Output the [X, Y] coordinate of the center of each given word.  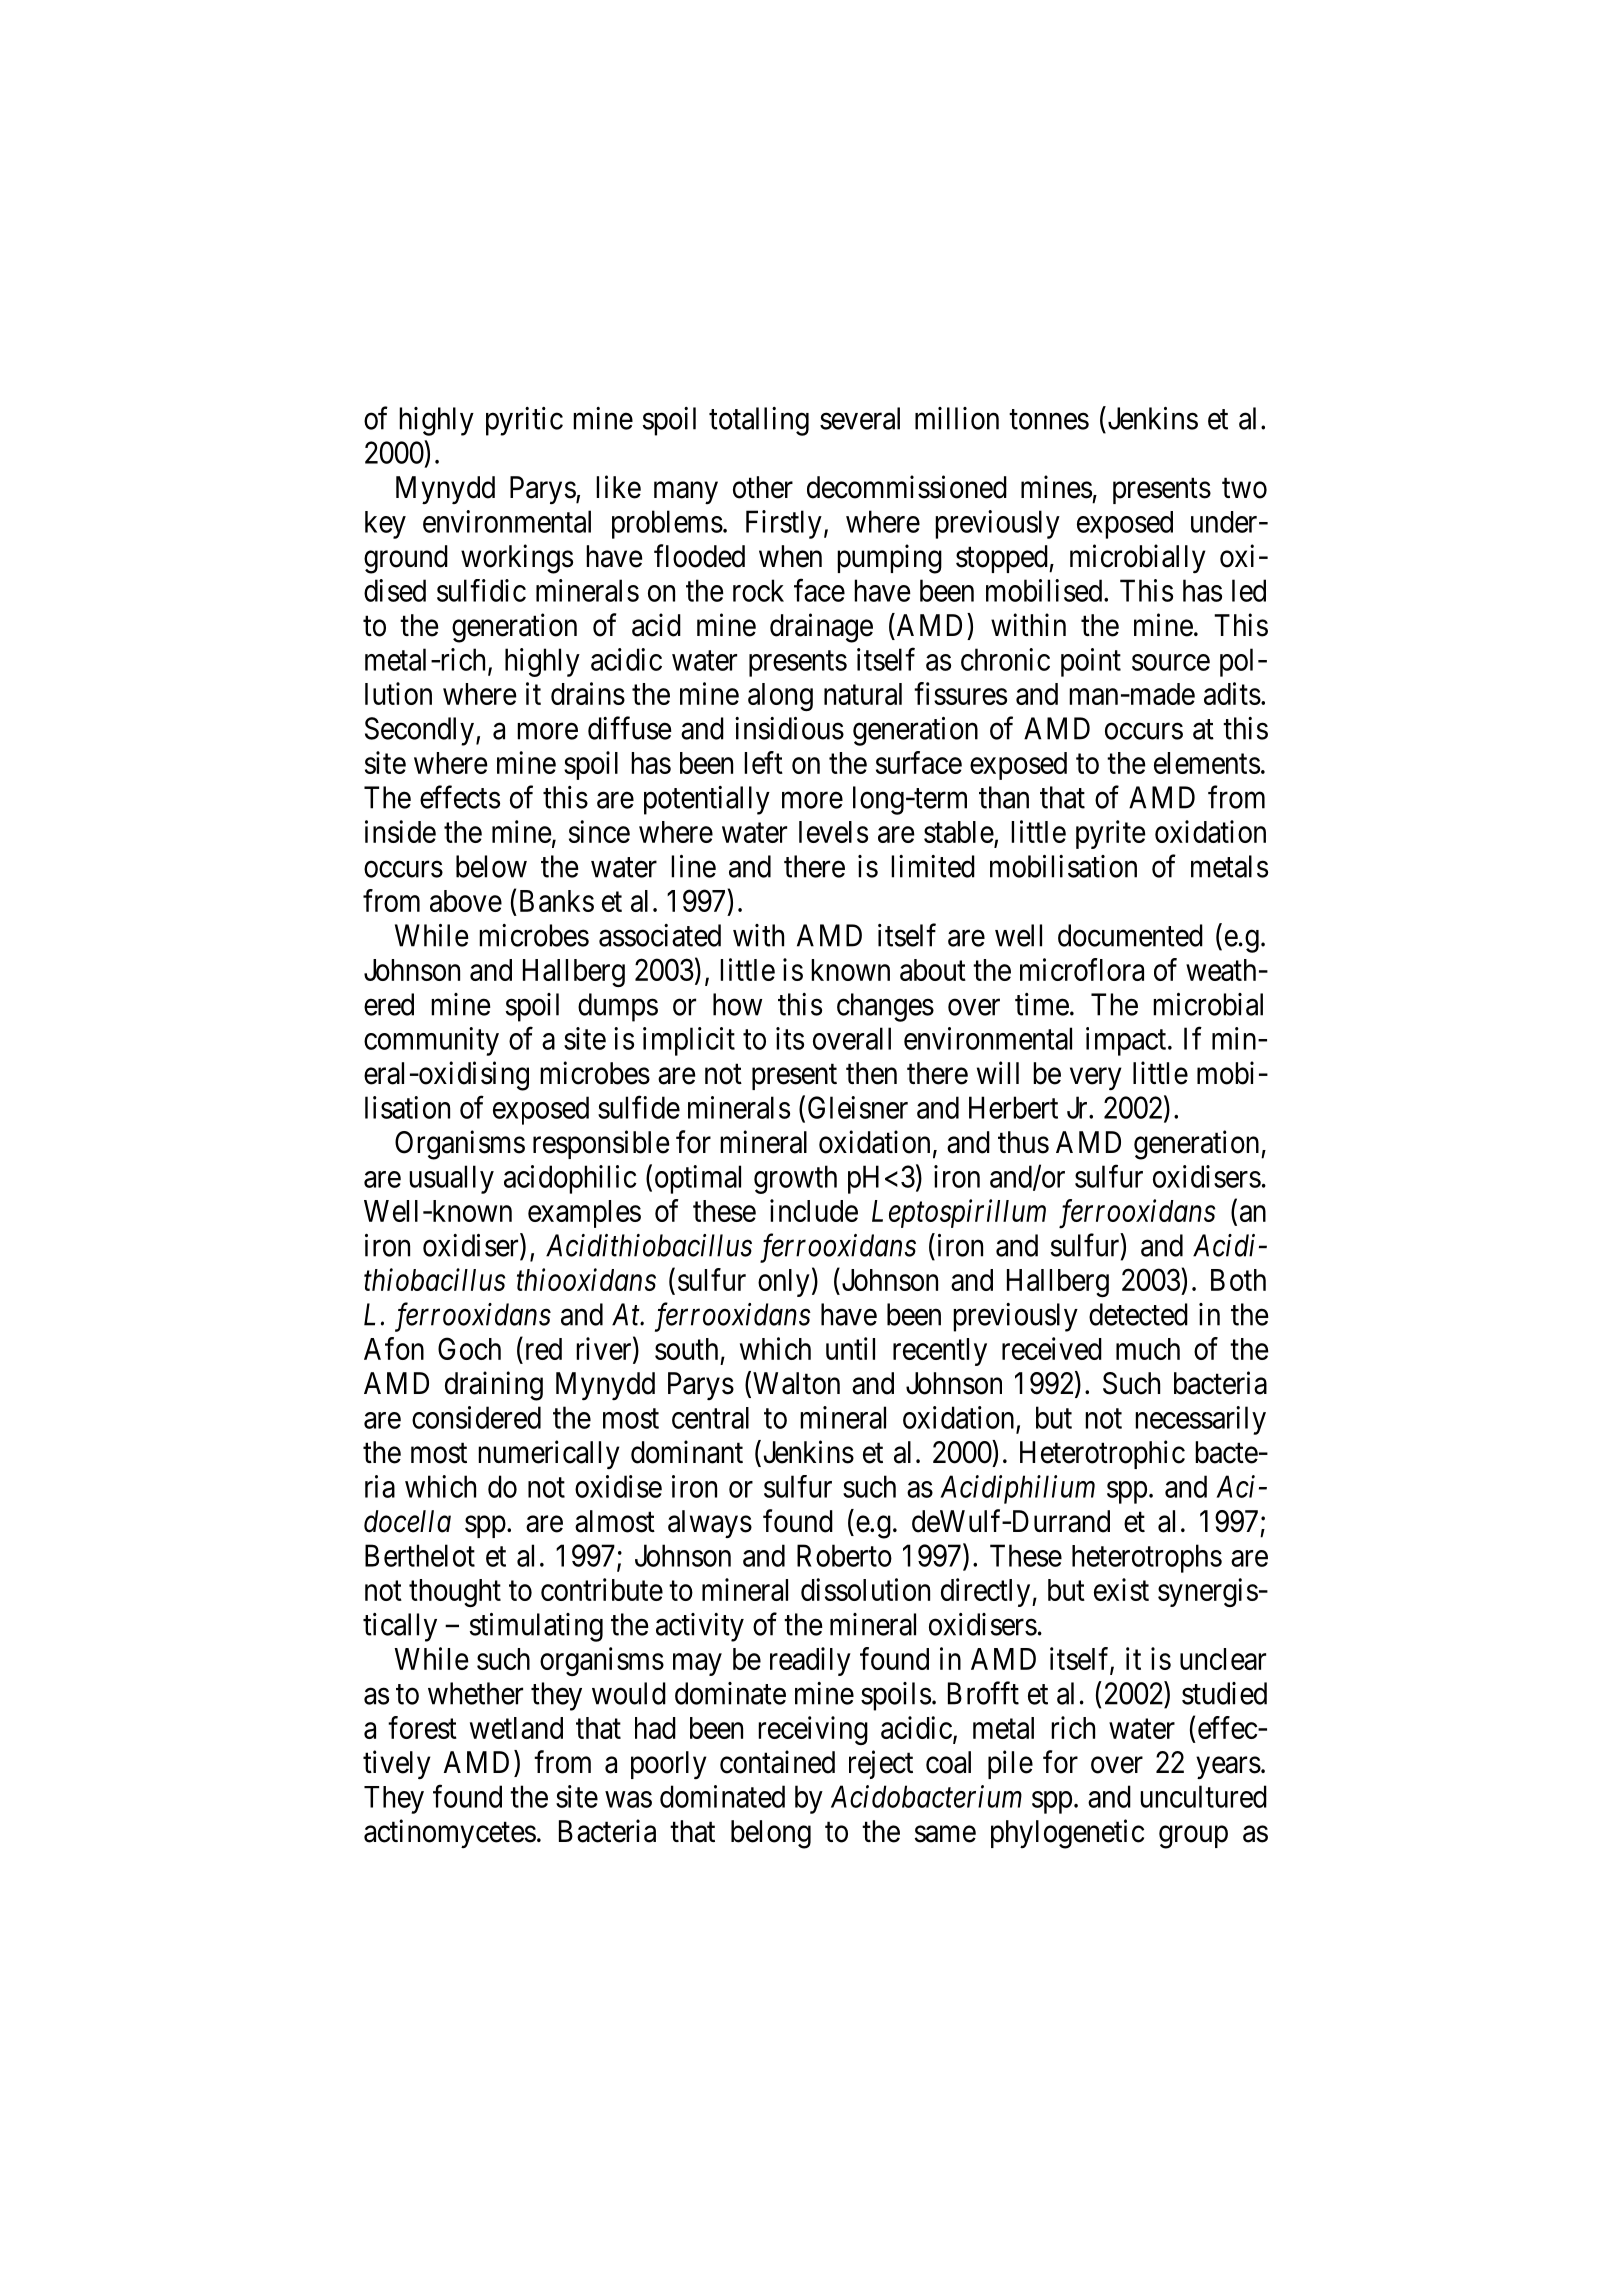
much [1148, 1349]
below [491, 866]
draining [494, 1386]
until [850, 1348]
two [1244, 488]
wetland [516, 1728]
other [763, 487]
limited [933, 866]
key [385, 525]
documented [1130, 935]
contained [777, 1762]
